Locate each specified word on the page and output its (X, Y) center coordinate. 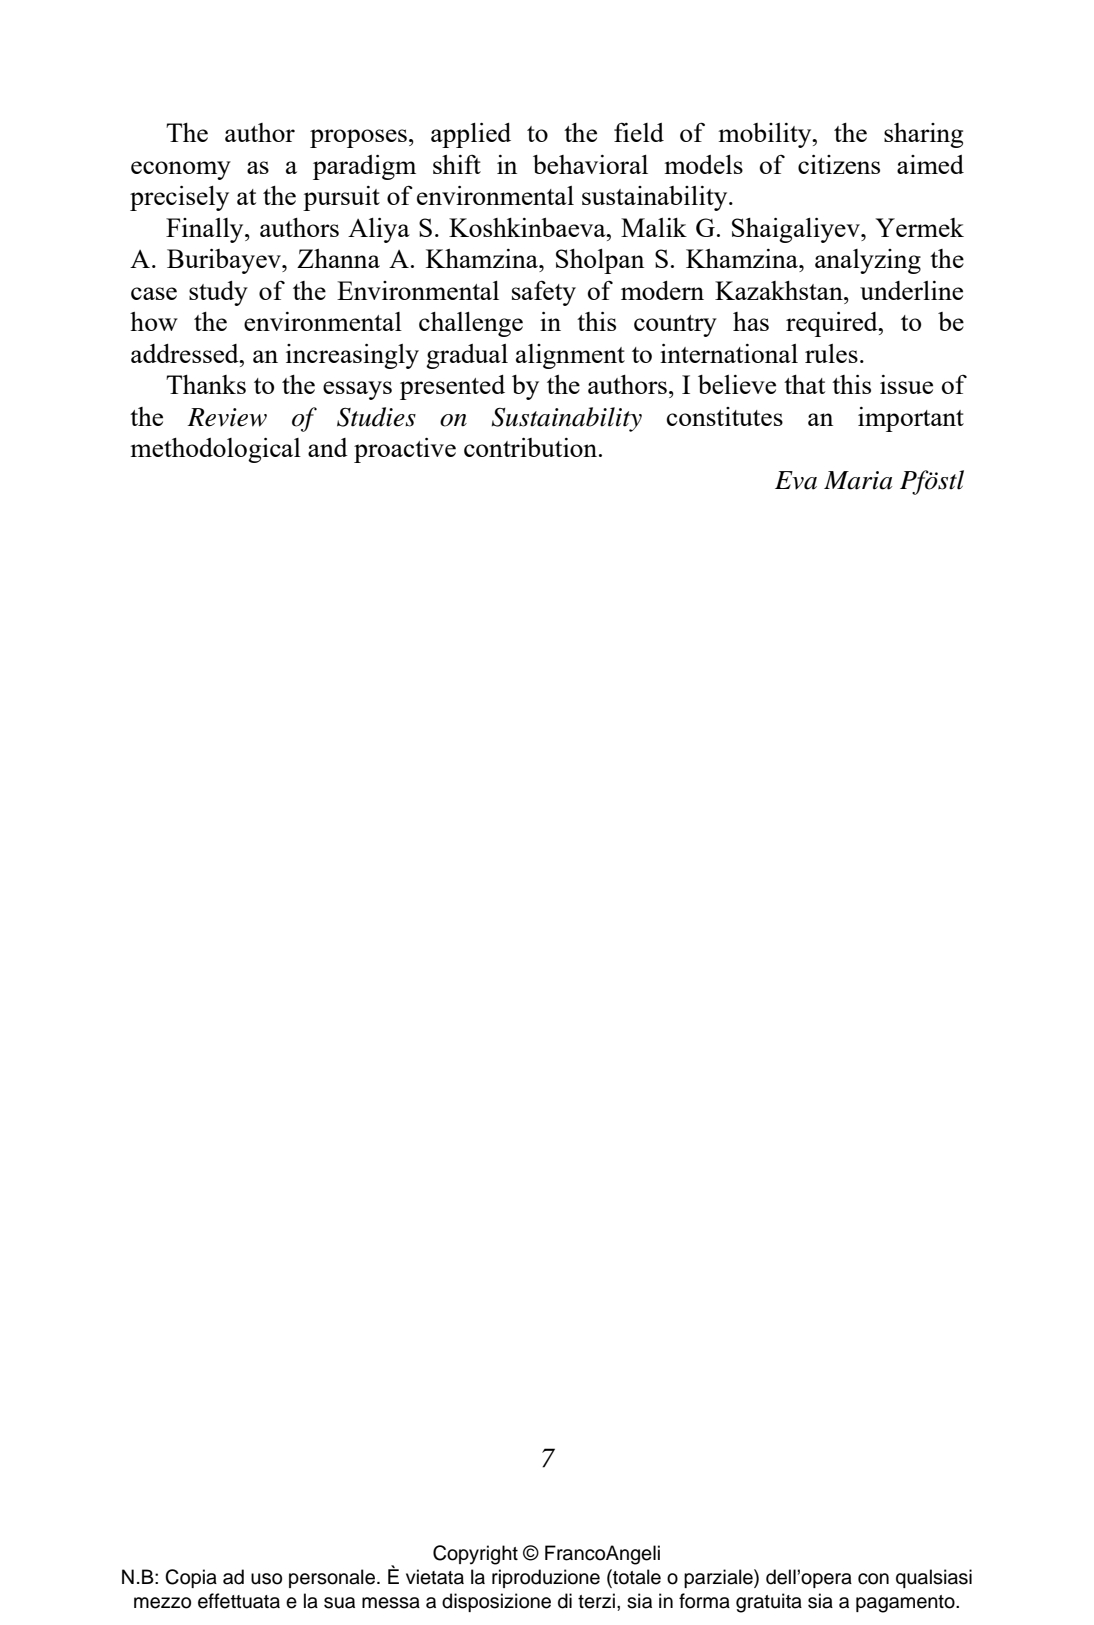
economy (181, 170)
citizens (839, 164)
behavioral (590, 164)
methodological (215, 450)
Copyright (475, 1555)
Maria (858, 480)
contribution (532, 447)
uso (266, 1579)
